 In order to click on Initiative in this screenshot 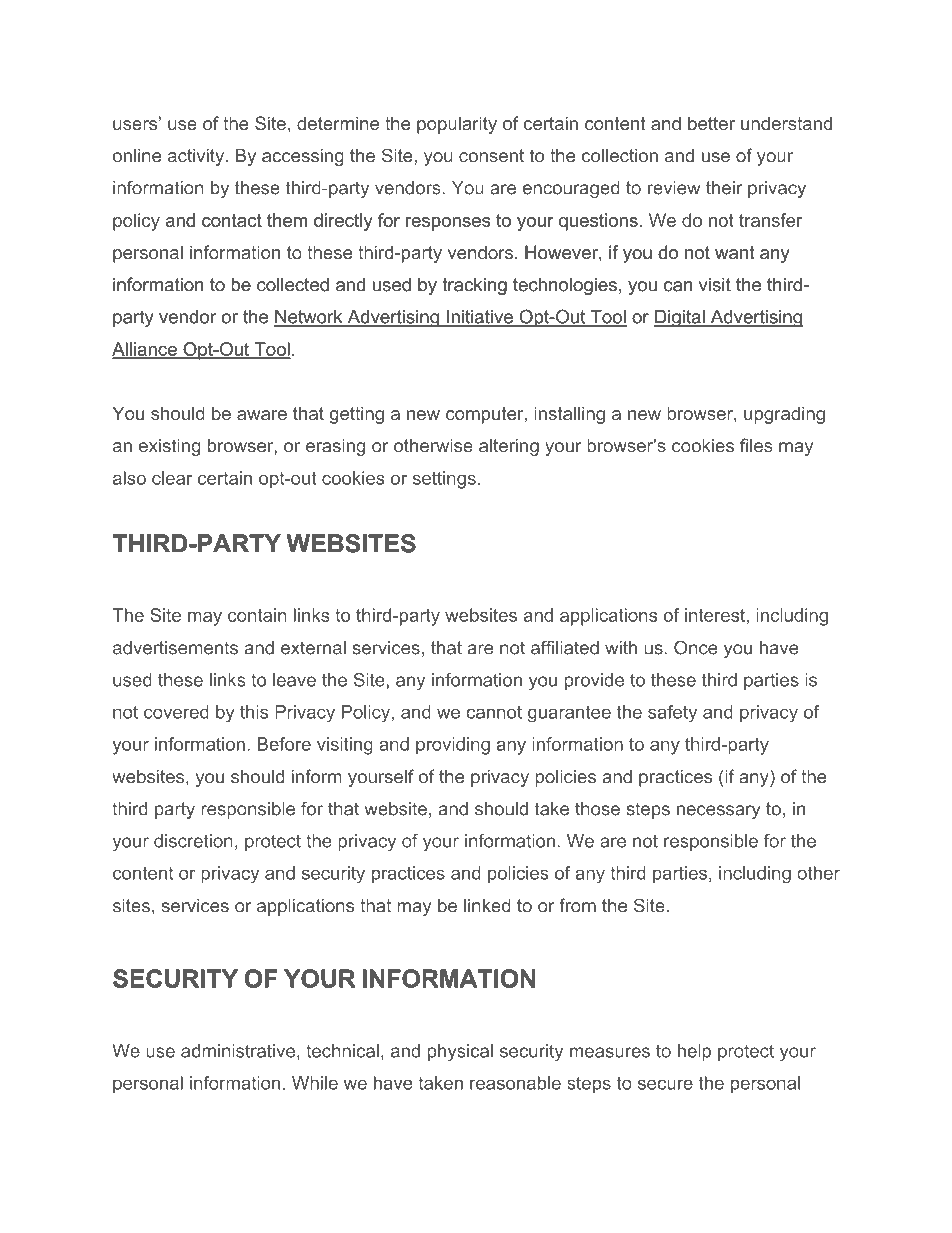, I will do `click(480, 318)`.
